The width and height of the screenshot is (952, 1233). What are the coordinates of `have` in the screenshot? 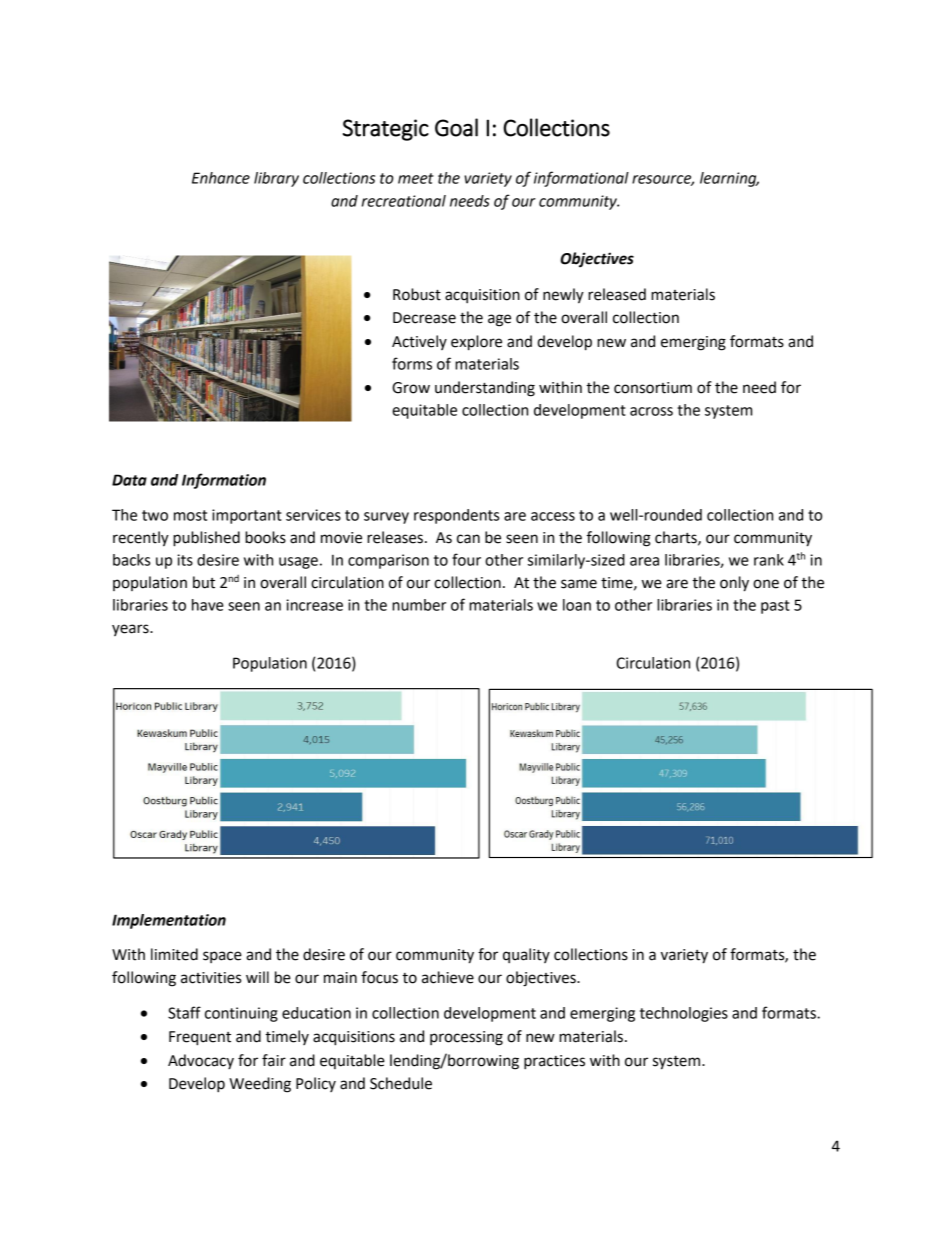 It's located at (208, 605).
